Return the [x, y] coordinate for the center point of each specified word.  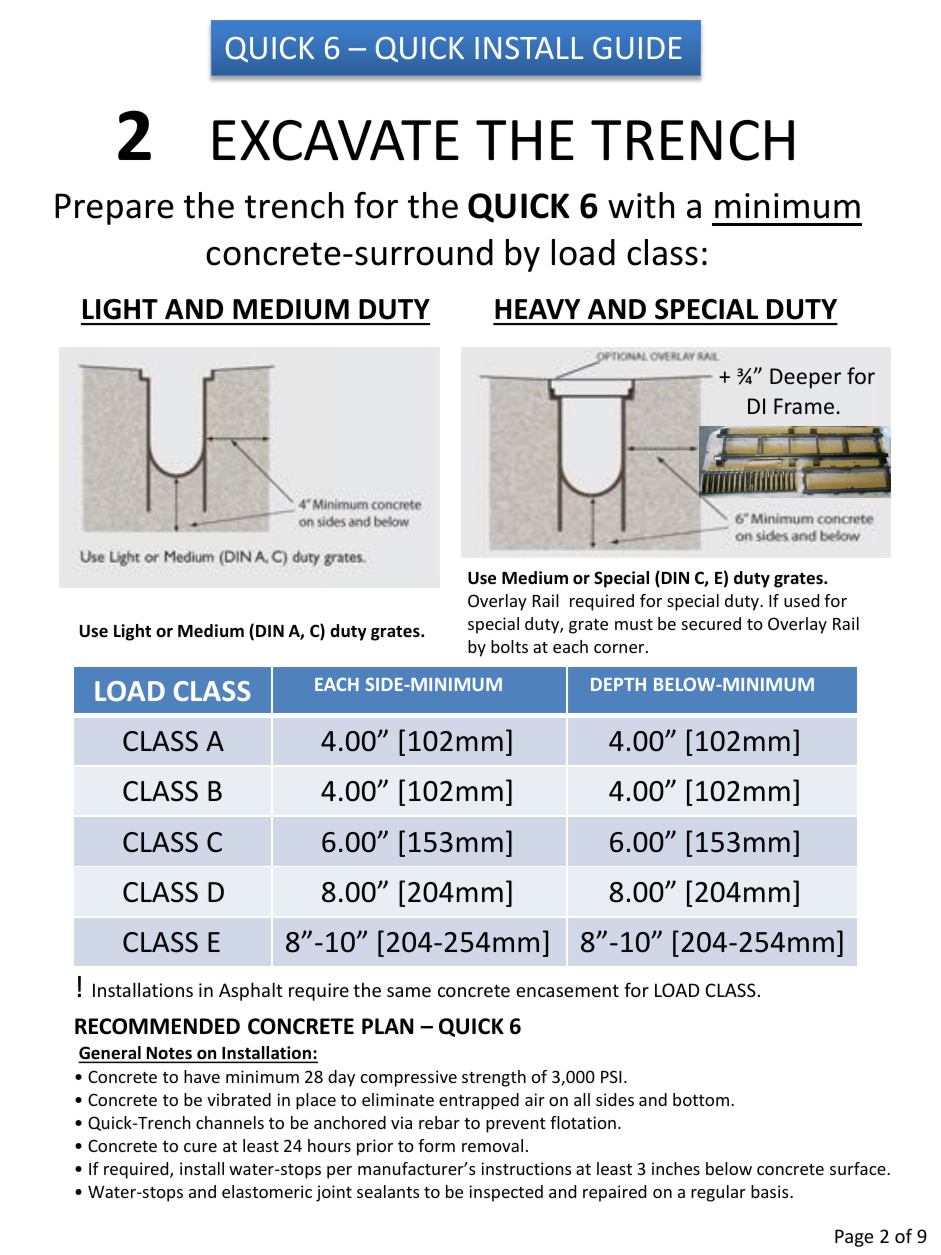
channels [230, 1122]
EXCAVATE [336, 140]
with [641, 205]
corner [620, 648]
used [801, 600]
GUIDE [637, 48]
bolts [509, 646]
